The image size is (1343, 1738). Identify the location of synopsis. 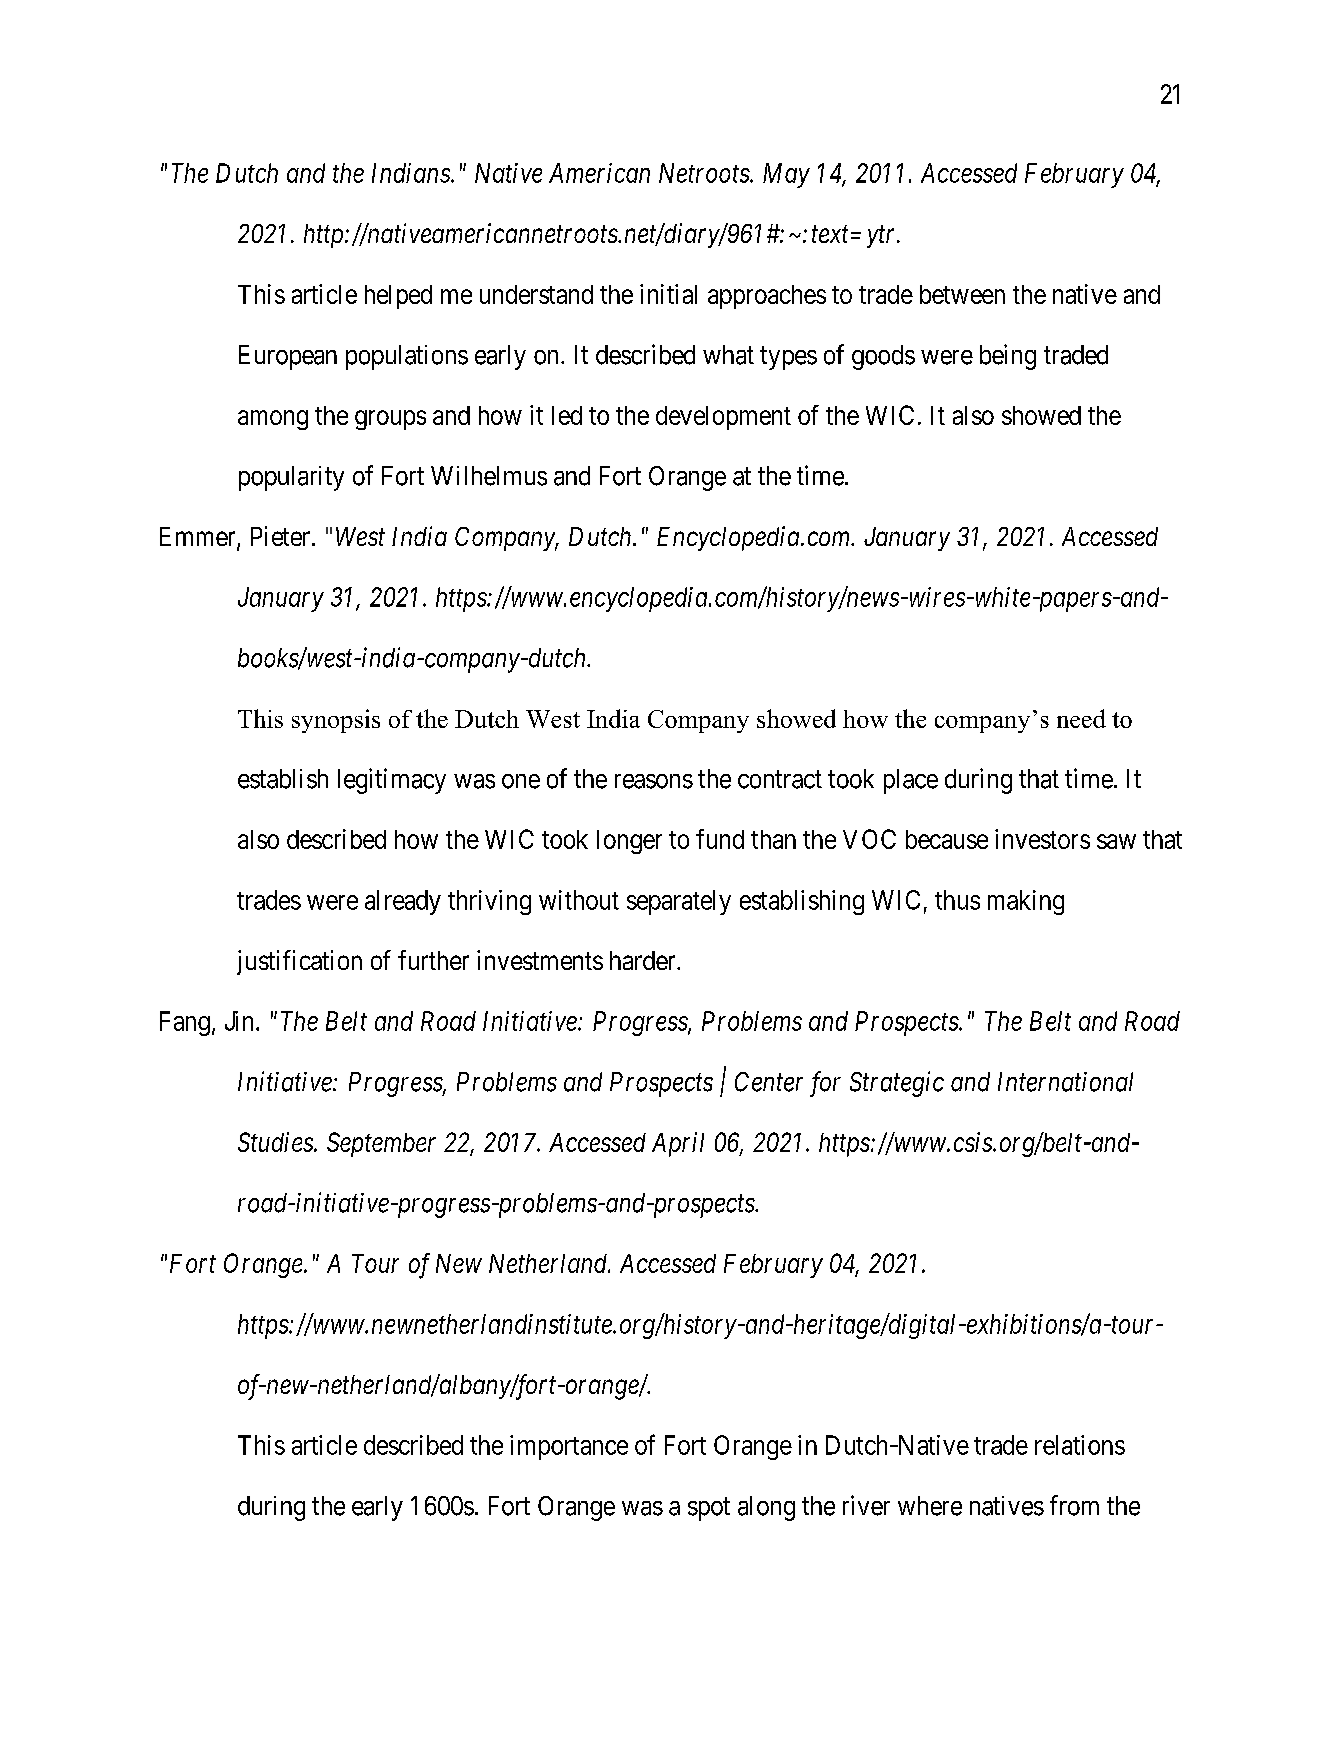
(336, 721).
